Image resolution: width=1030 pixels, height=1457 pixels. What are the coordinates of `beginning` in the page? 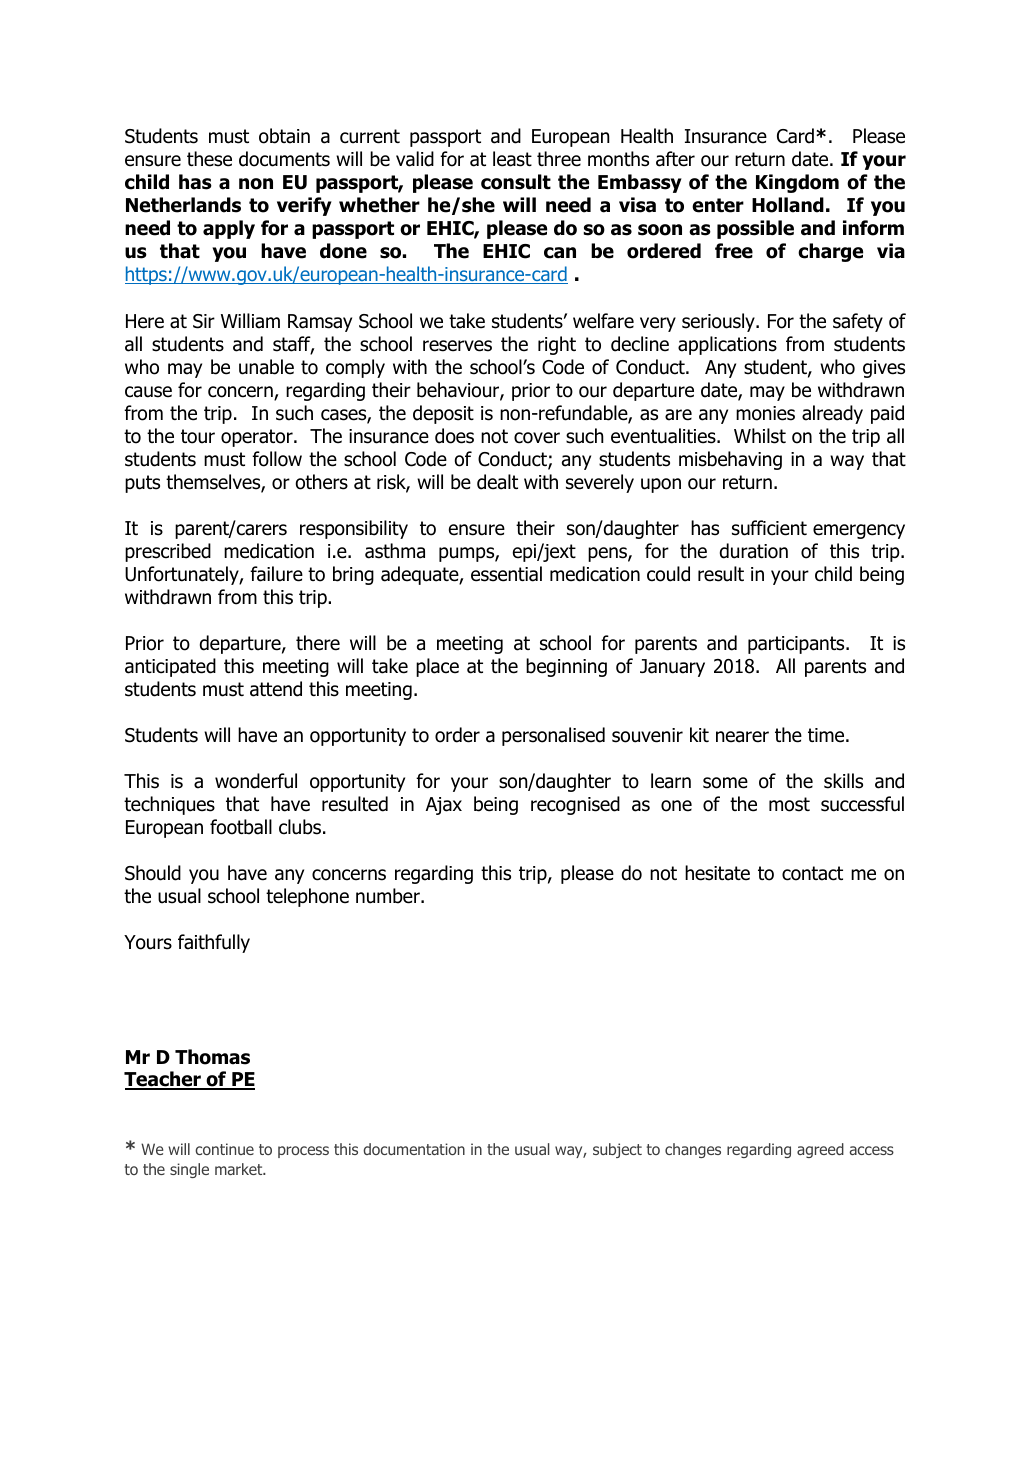 It's located at (566, 667).
